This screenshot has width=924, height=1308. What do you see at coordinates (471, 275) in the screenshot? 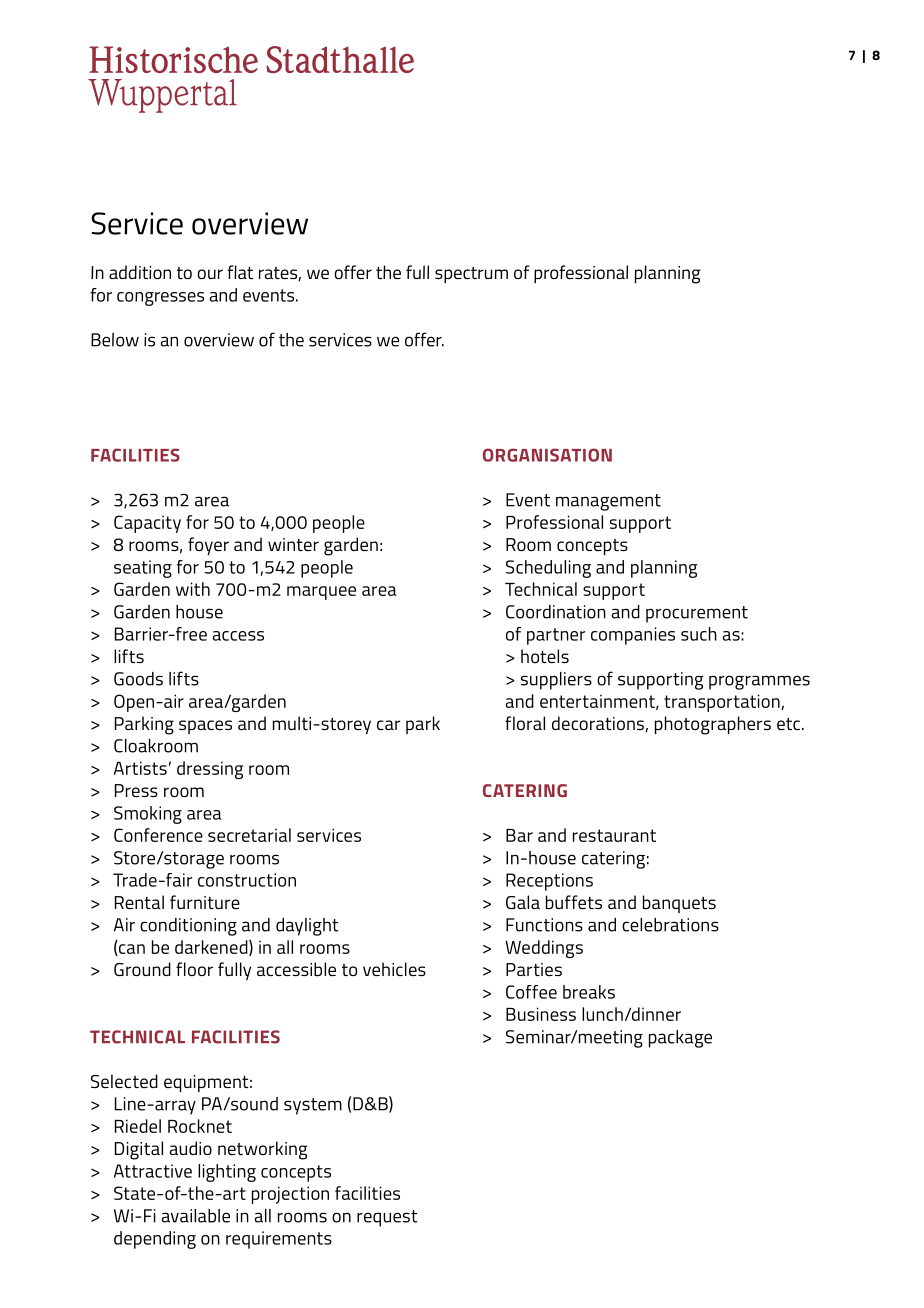
I see `spectrum` at bounding box center [471, 275].
